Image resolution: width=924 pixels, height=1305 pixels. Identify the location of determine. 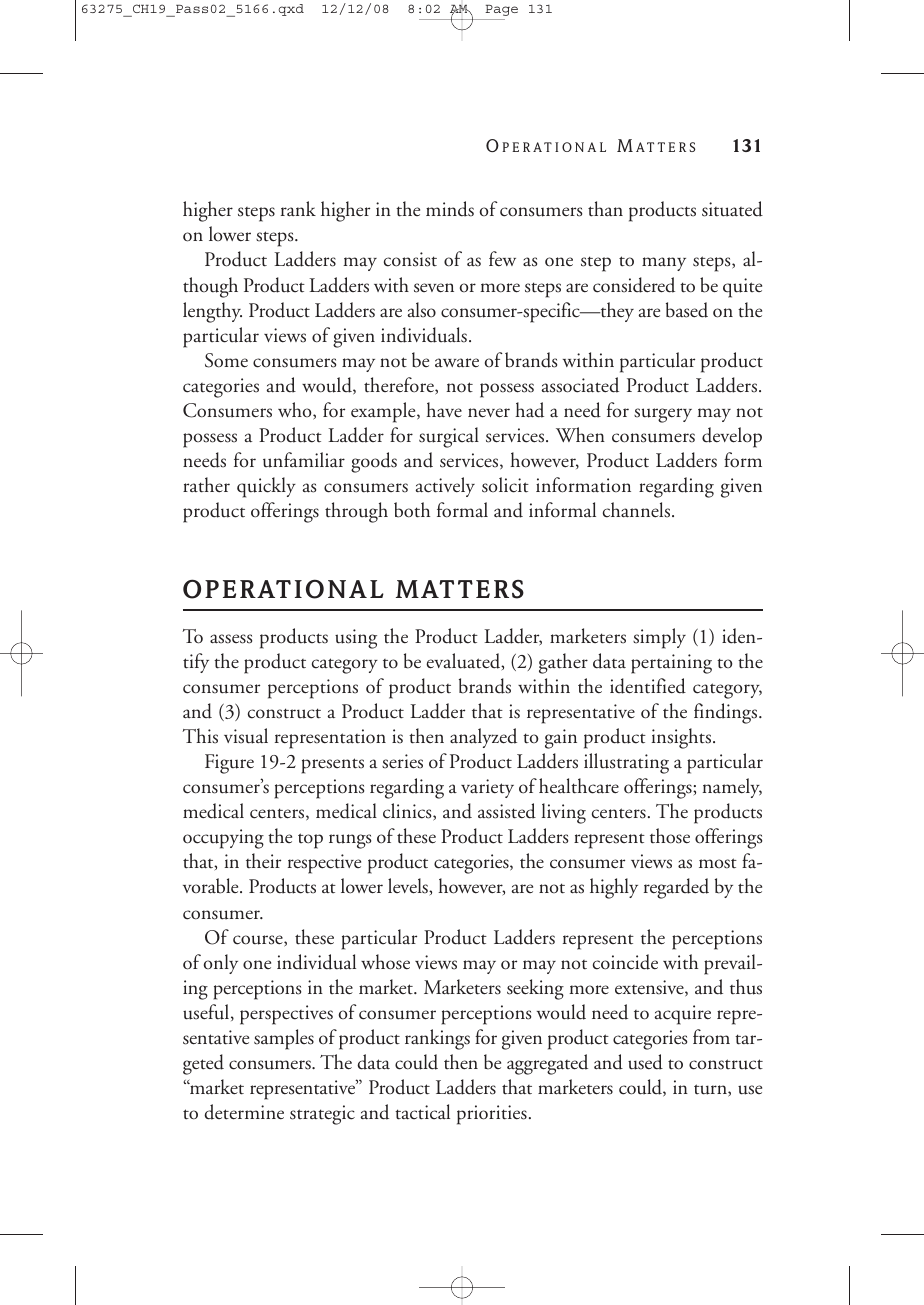
(244, 1112).
